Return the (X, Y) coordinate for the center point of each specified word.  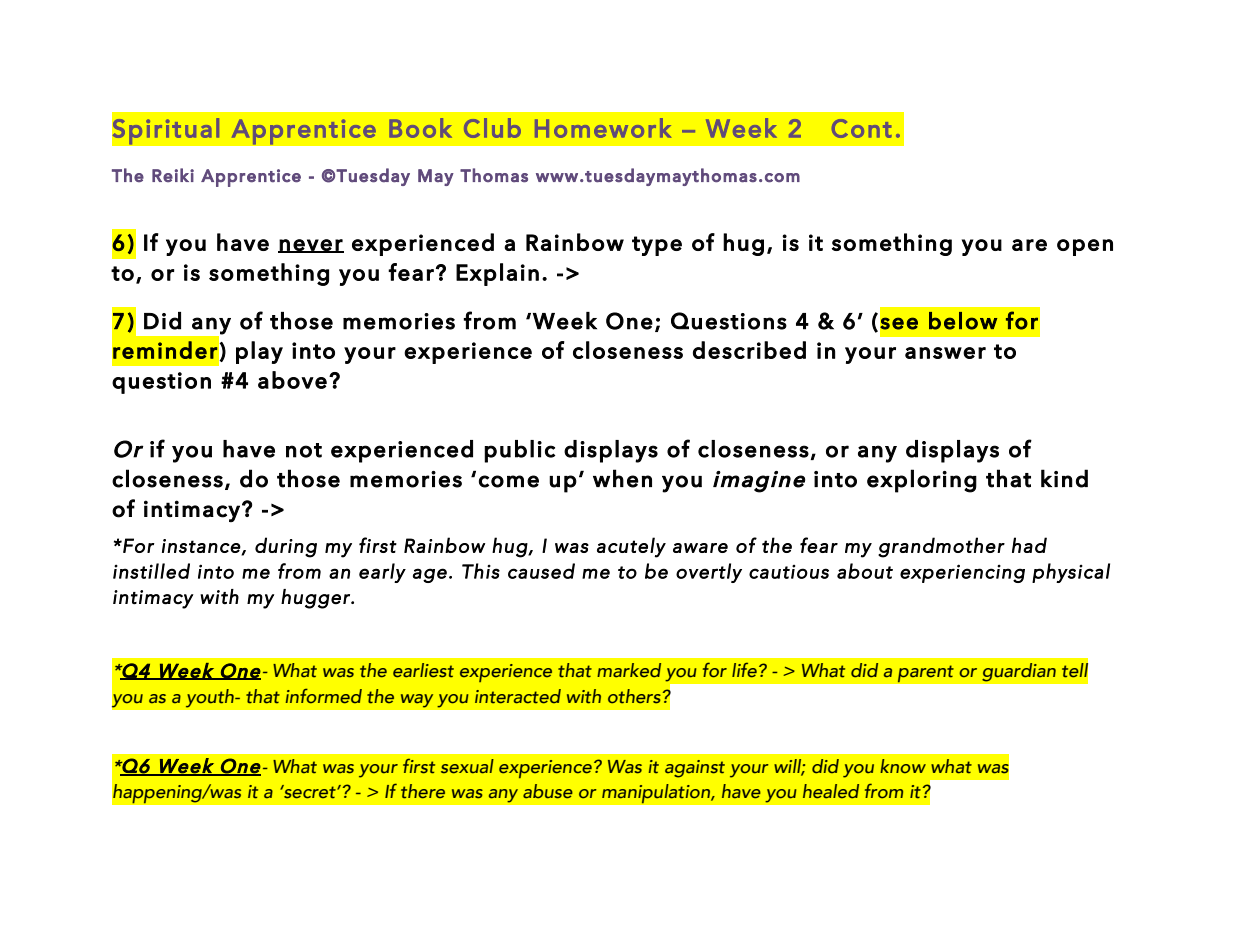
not (304, 450)
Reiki (173, 175)
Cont (862, 128)
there (423, 791)
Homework (603, 128)
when (622, 478)
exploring (922, 481)
